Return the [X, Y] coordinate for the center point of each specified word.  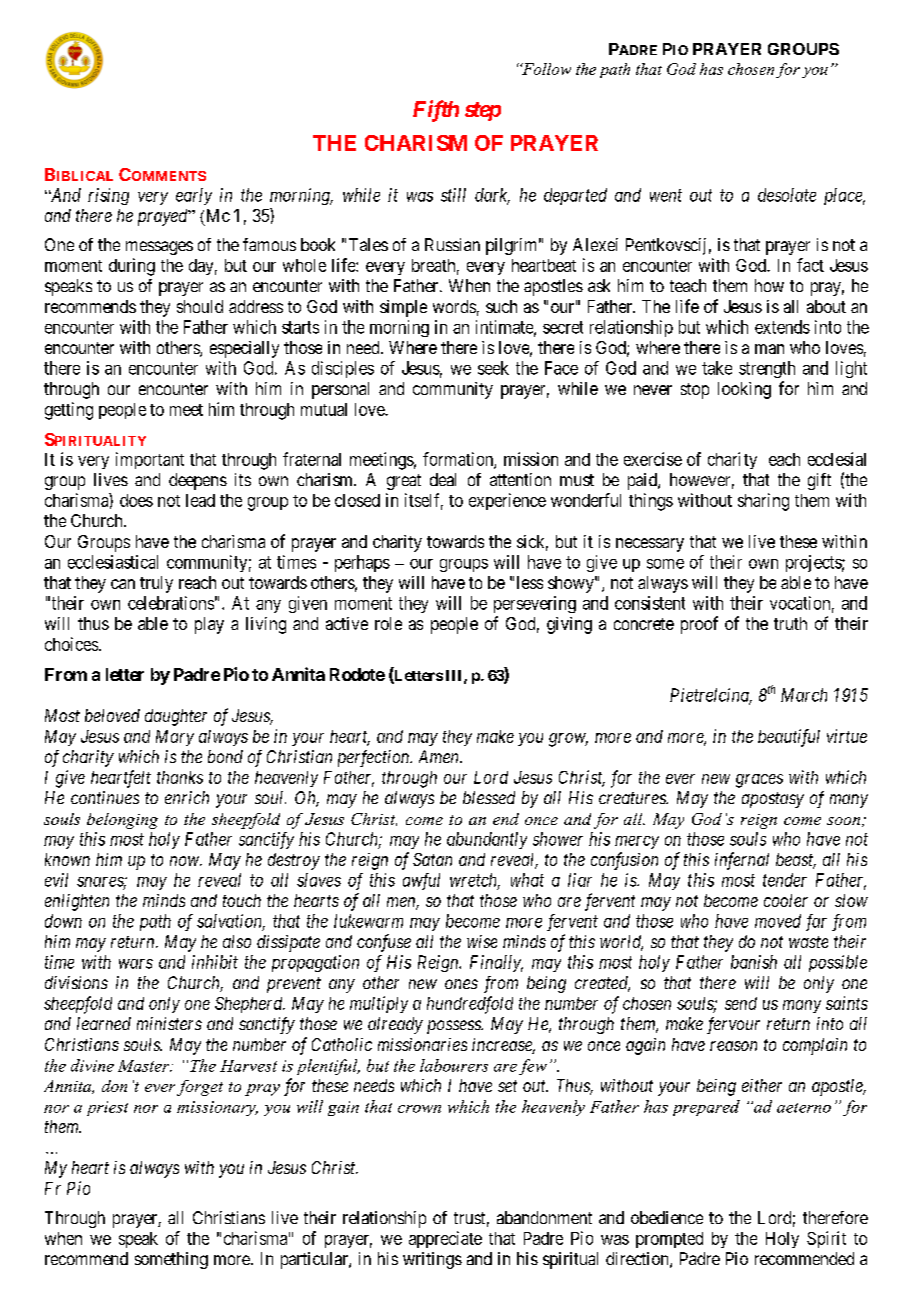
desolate [787, 195]
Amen [440, 756]
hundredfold [470, 1005]
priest [107, 1108]
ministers [169, 1023]
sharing [763, 502]
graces [759, 781]
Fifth [436, 111]
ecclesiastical [113, 562]
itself [424, 501]
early [194, 196]
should [200, 306]
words [454, 306]
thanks [180, 777]
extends [782, 327]
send [741, 1003]
